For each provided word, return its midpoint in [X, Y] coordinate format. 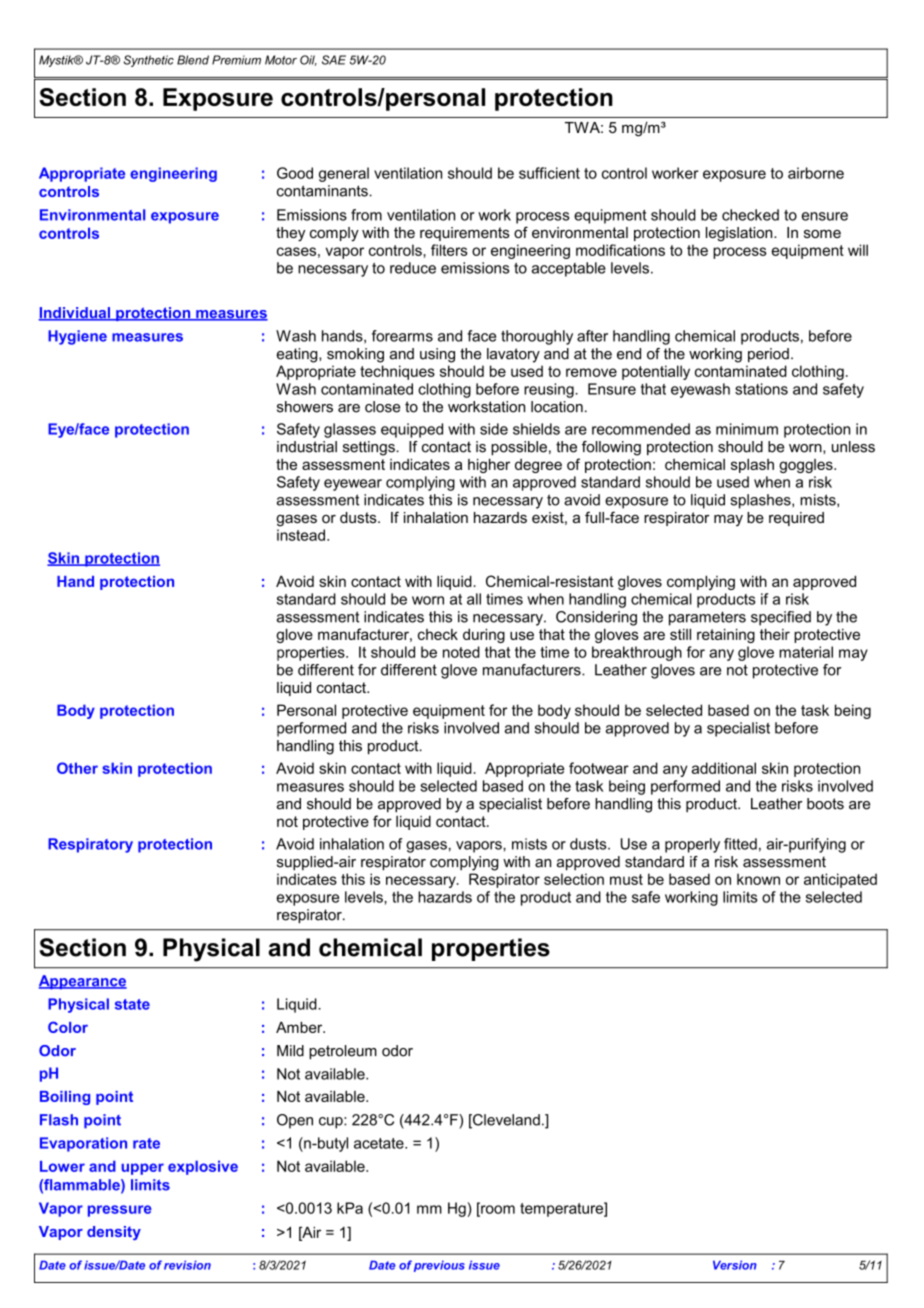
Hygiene [77, 337]
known [758, 879]
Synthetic [149, 61]
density [114, 1233]
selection [574, 879]
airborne [816, 173]
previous [439, 1266]
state [132, 1004]
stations [761, 389]
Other [77, 768]
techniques [397, 372]
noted [461, 652]
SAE [334, 60]
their [775, 634]
